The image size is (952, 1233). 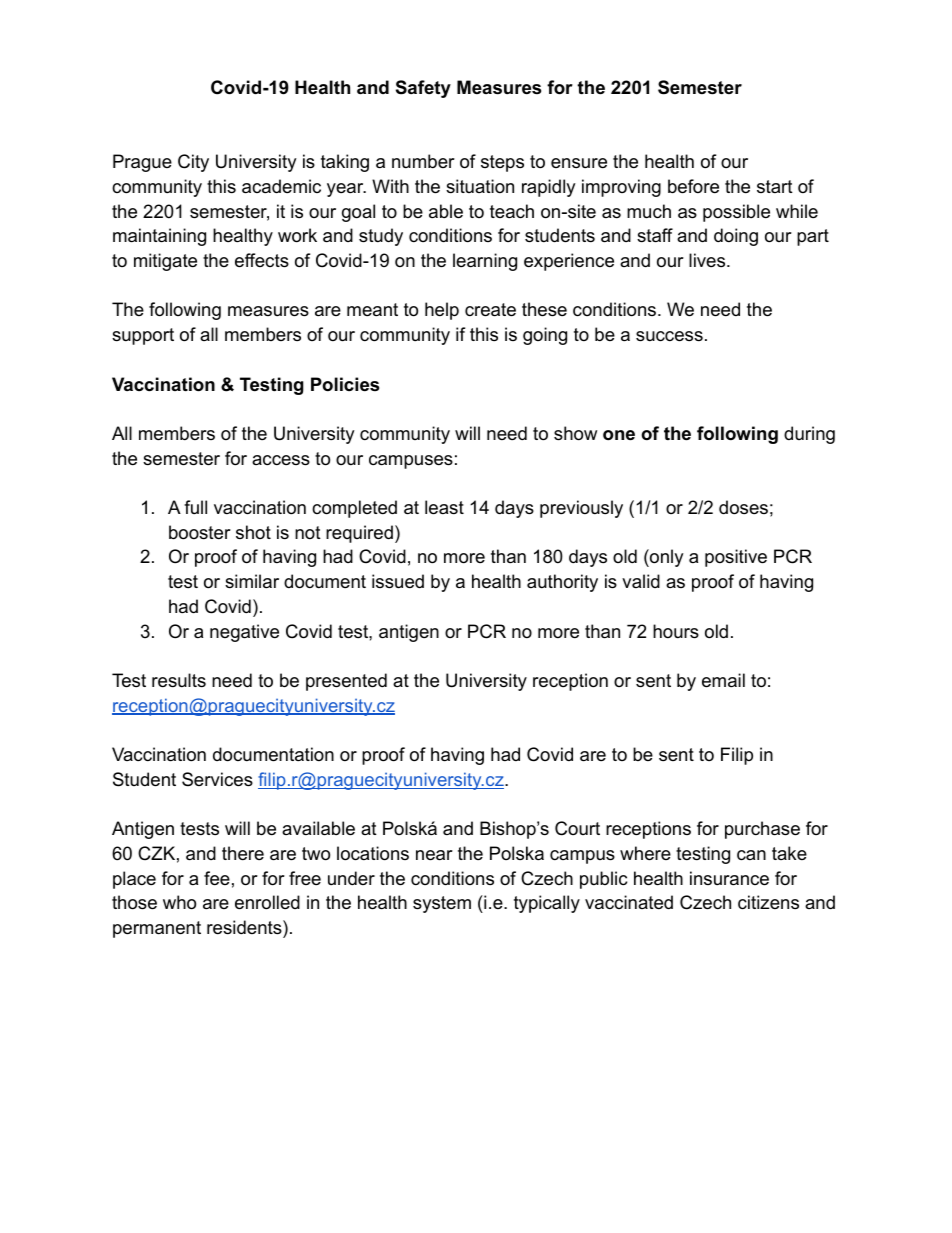 What do you see at coordinates (423, 89) in the image?
I see `Safety` at bounding box center [423, 89].
